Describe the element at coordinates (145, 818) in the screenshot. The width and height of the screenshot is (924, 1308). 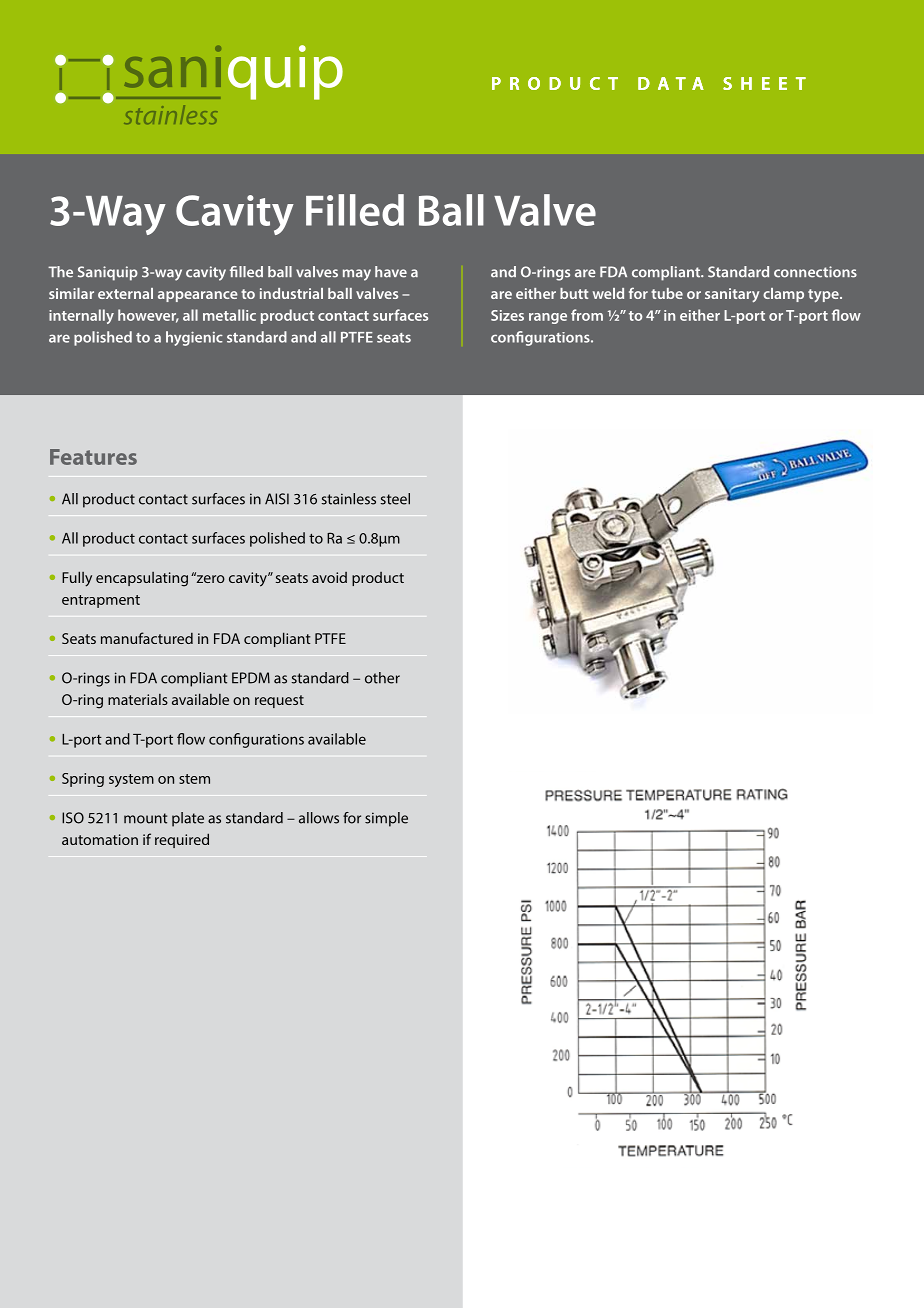
I see `mount` at that location.
